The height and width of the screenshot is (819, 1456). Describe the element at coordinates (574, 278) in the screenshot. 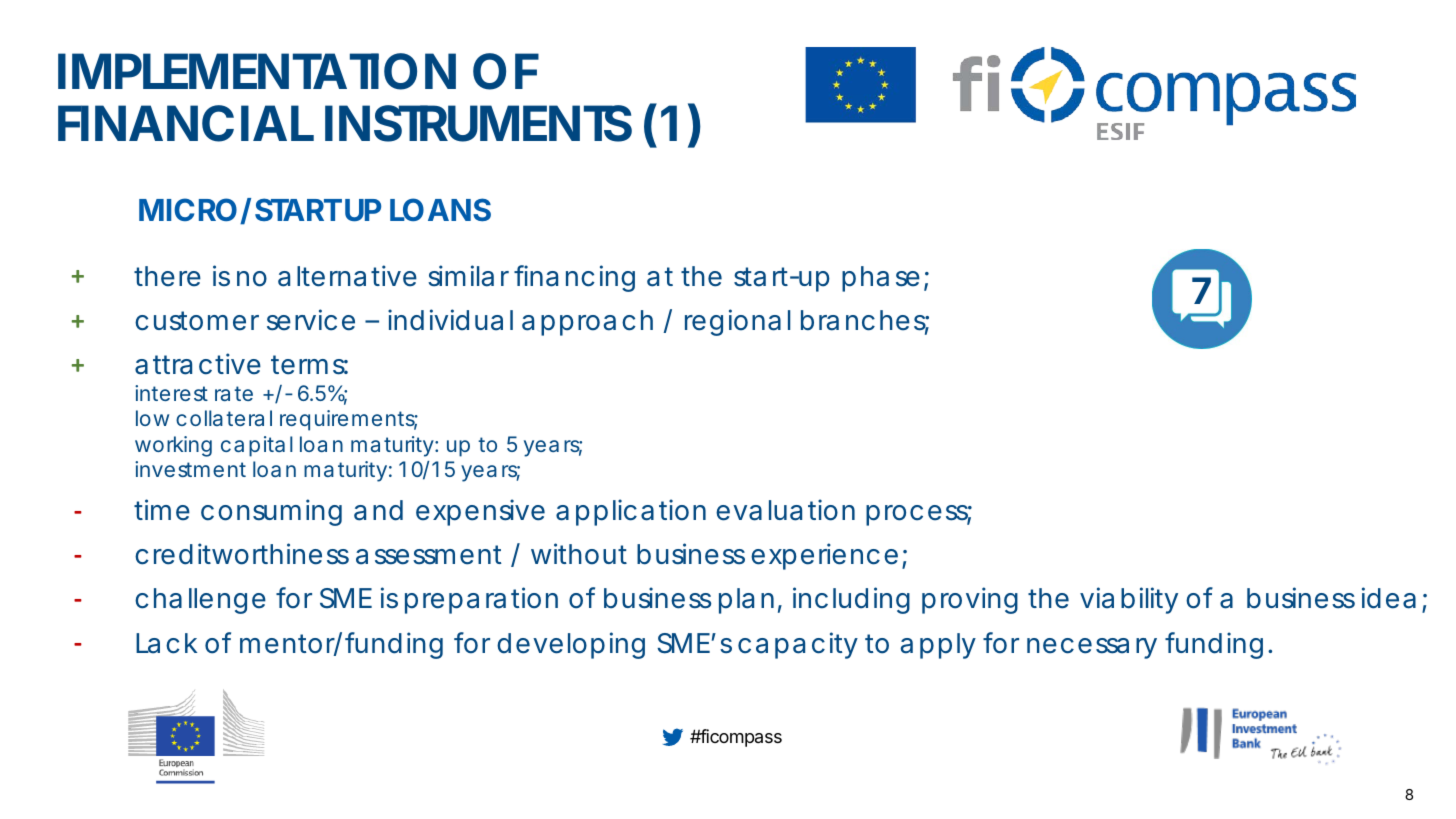

I see `financing` at that location.
